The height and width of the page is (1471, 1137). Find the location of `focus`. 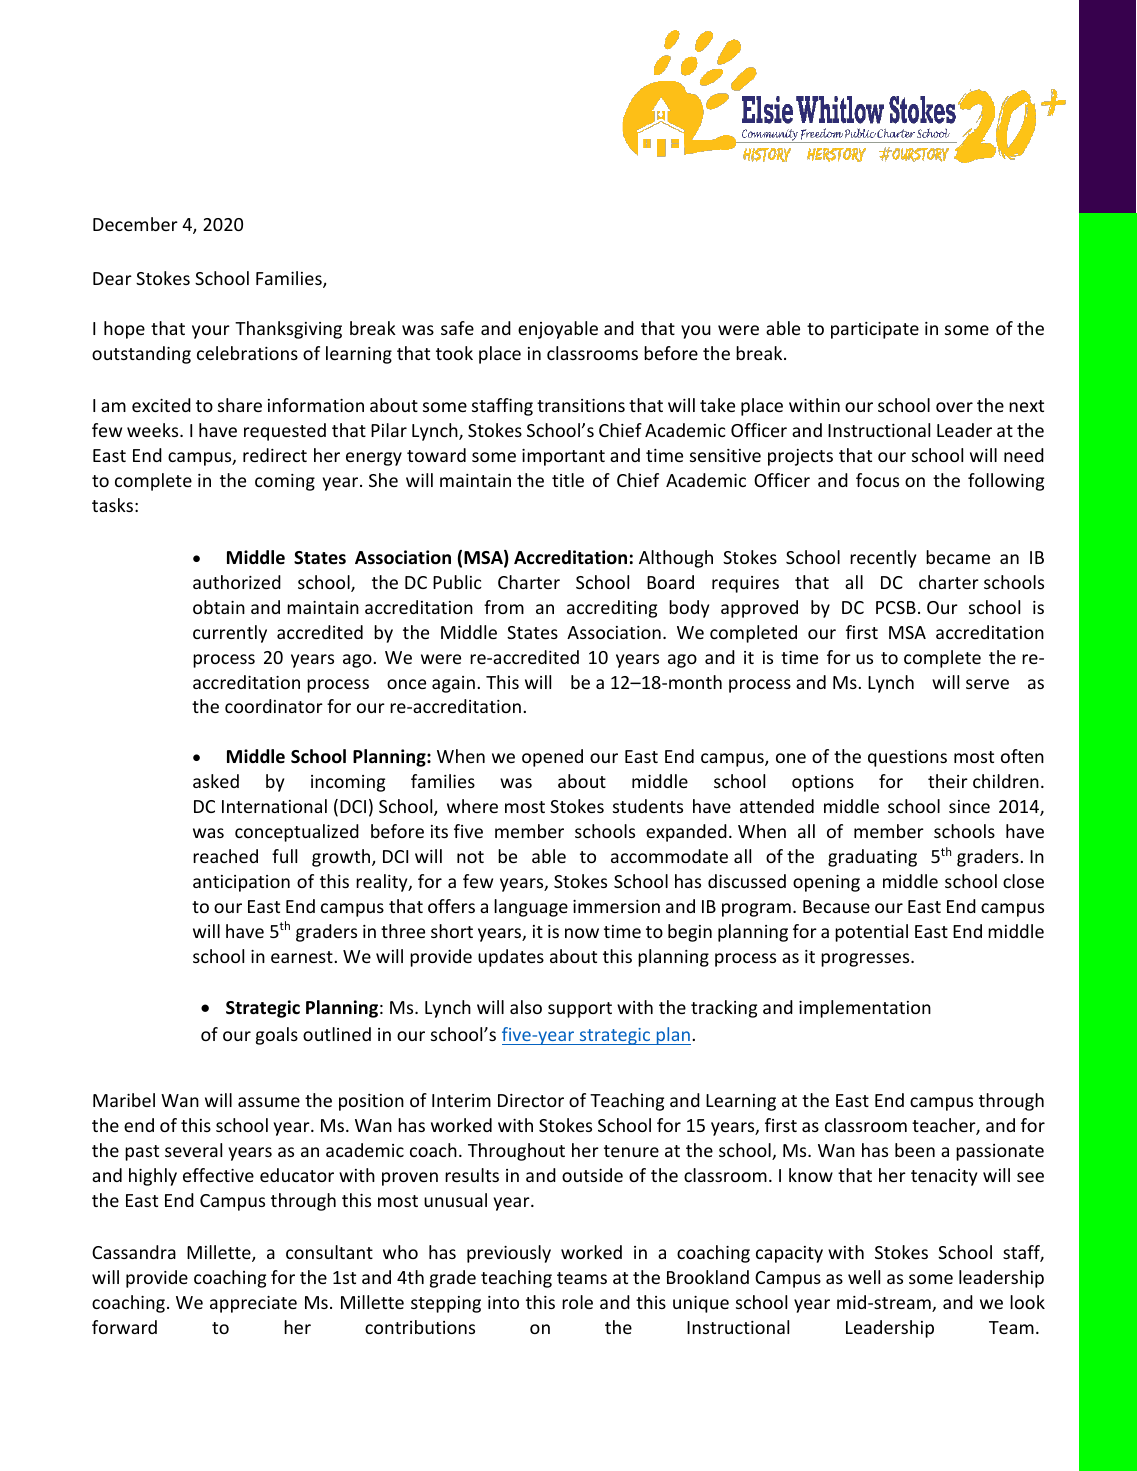

focus is located at coordinates (877, 480).
